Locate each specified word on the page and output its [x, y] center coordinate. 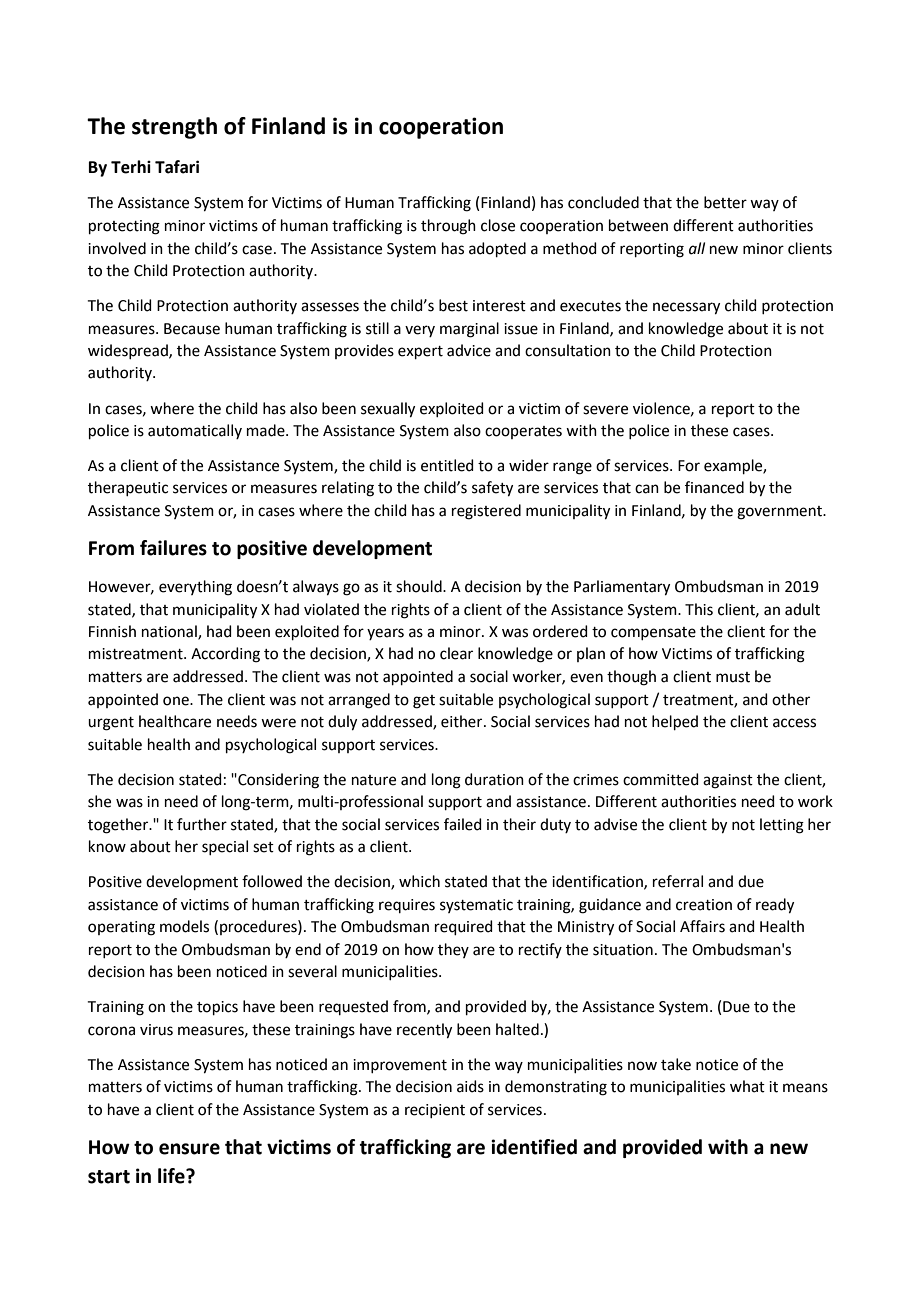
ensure [189, 1149]
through [448, 227]
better [725, 202]
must [733, 677]
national [170, 632]
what [747, 1086]
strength [174, 128]
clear [456, 653]
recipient [435, 1111]
